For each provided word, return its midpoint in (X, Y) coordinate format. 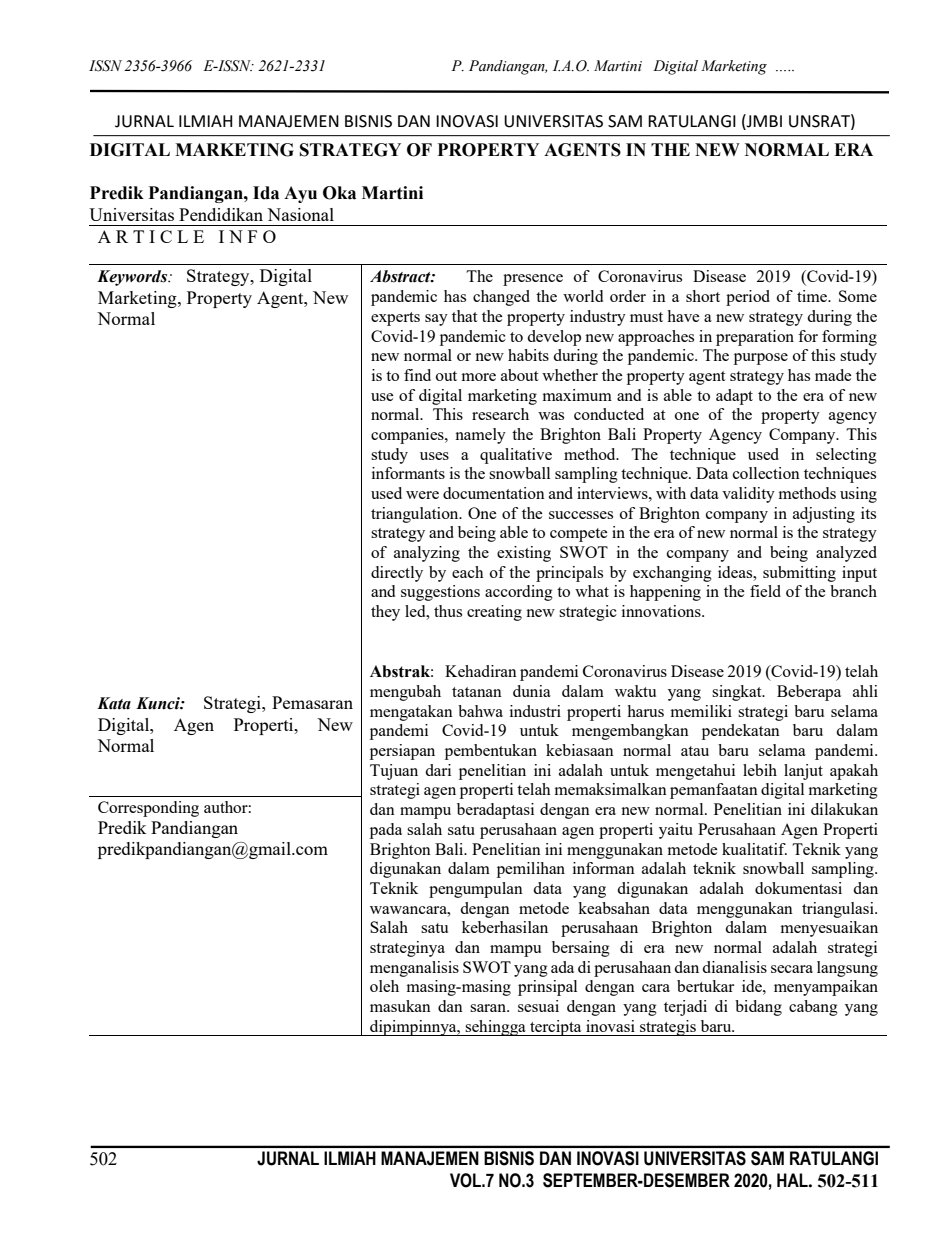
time (813, 296)
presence (533, 280)
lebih (760, 770)
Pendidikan (221, 214)
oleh (384, 986)
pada (386, 831)
